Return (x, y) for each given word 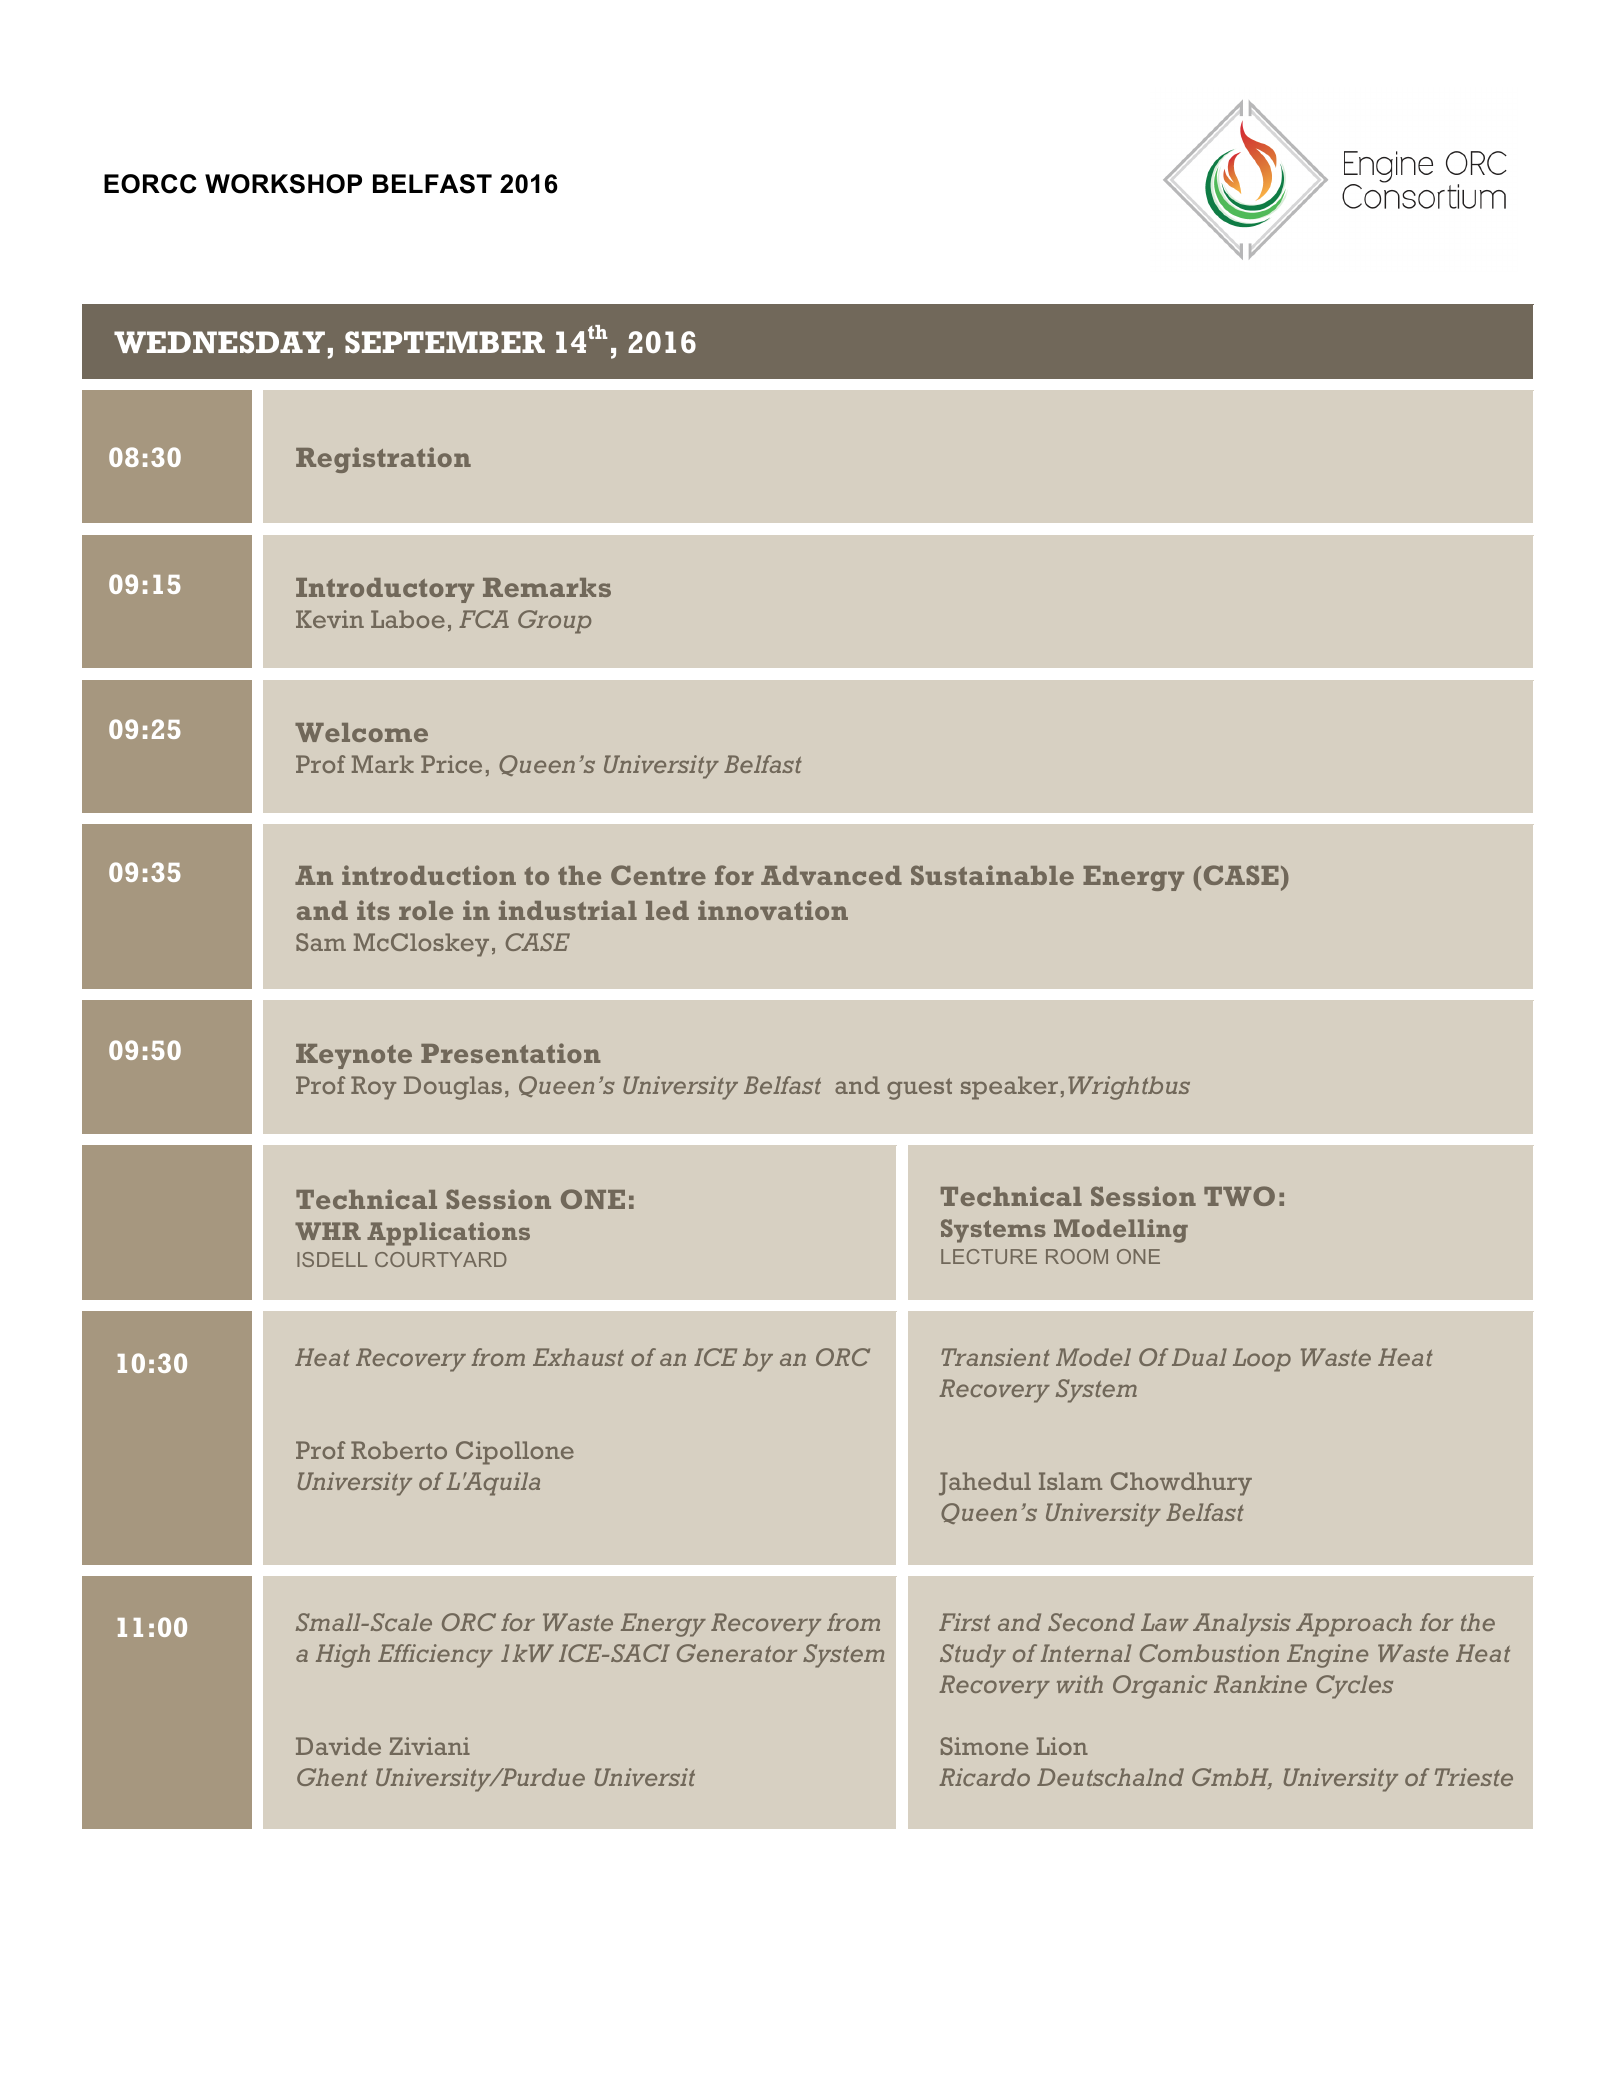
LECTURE (989, 1256)
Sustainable (992, 875)
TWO (1239, 1196)
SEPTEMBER (445, 342)
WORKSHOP (283, 184)
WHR (328, 1231)
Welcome (361, 732)
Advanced (831, 875)
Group (554, 622)
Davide (338, 1746)
